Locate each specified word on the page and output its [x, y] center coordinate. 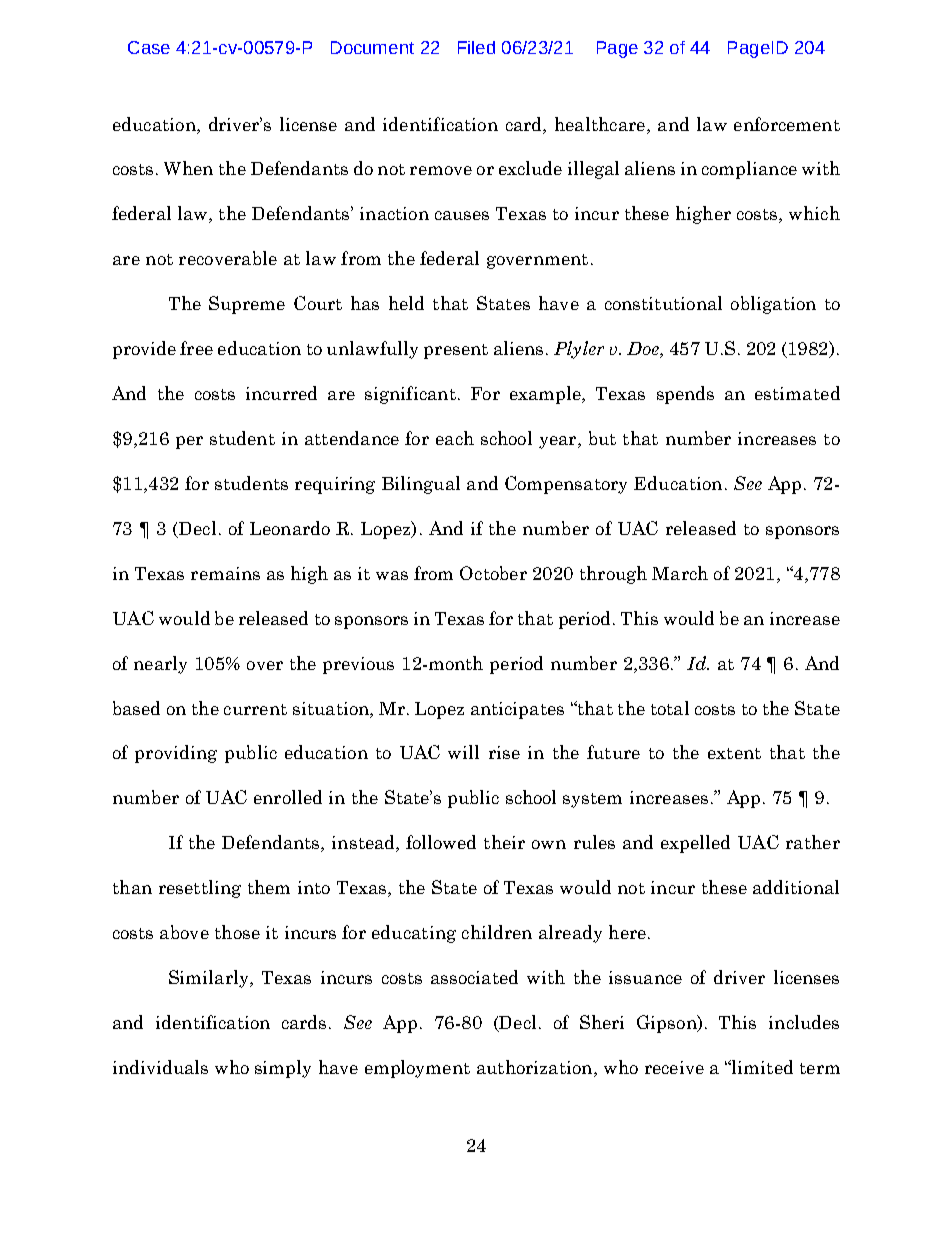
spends [685, 395]
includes [804, 1022]
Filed [476, 47]
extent [734, 753]
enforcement [787, 124]
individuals [160, 1067]
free [196, 348]
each [455, 438]
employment [417, 1069]
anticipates [517, 710]
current [255, 709]
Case [149, 47]
